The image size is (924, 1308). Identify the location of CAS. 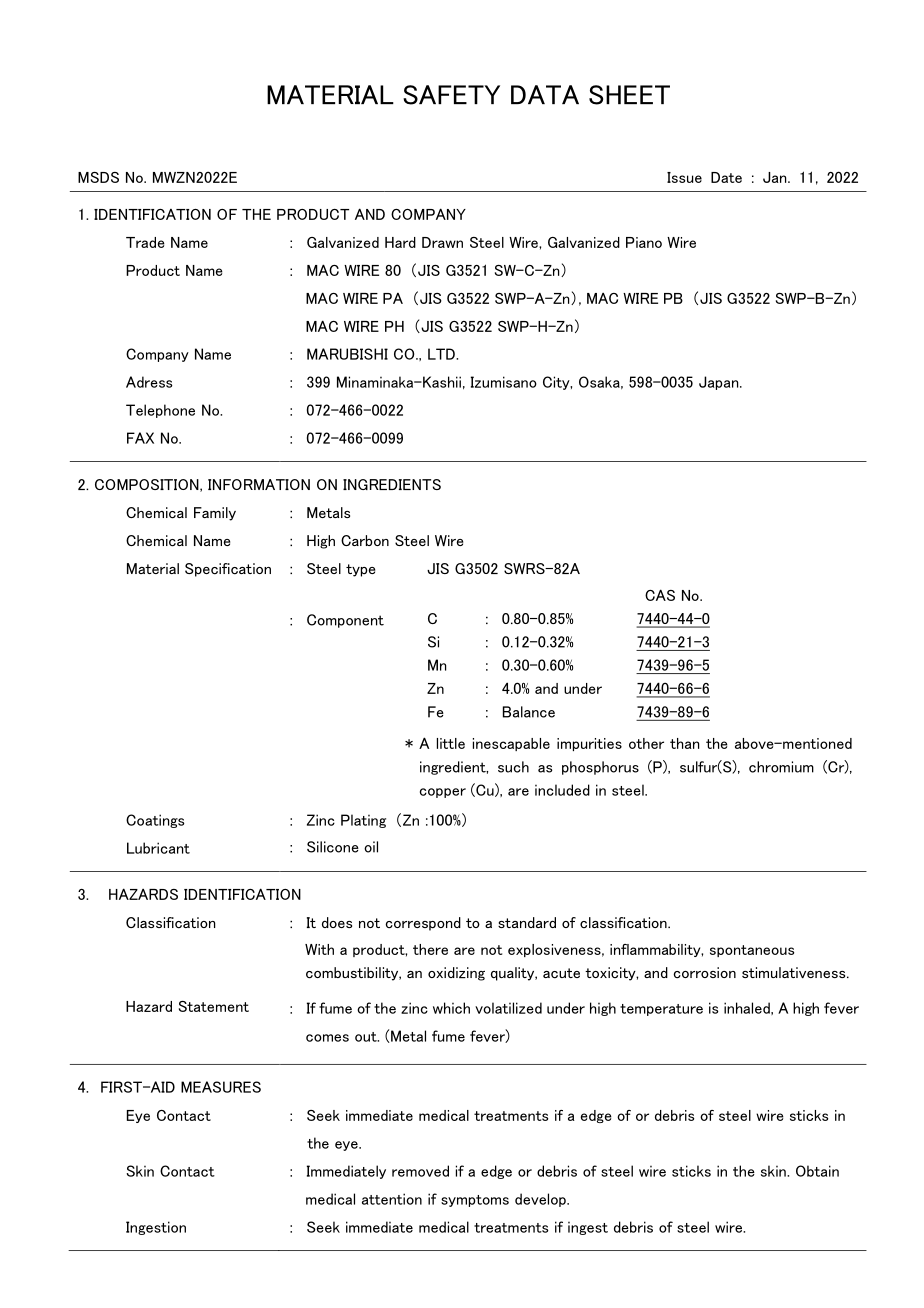
(660, 595).
